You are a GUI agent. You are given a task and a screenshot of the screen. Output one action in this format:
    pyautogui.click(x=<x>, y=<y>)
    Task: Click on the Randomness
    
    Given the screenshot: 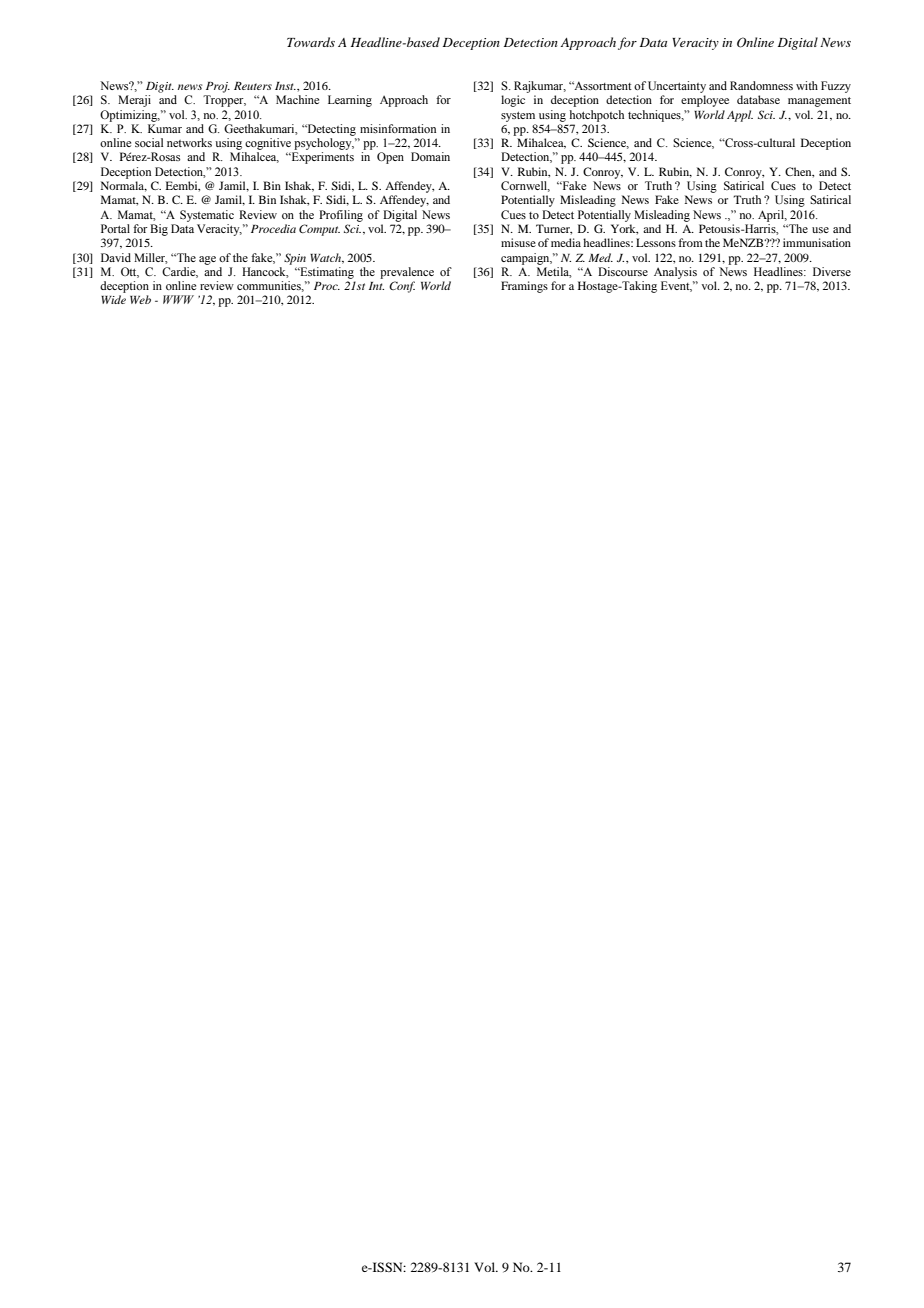 What is the action you would take?
    pyautogui.click(x=761, y=85)
